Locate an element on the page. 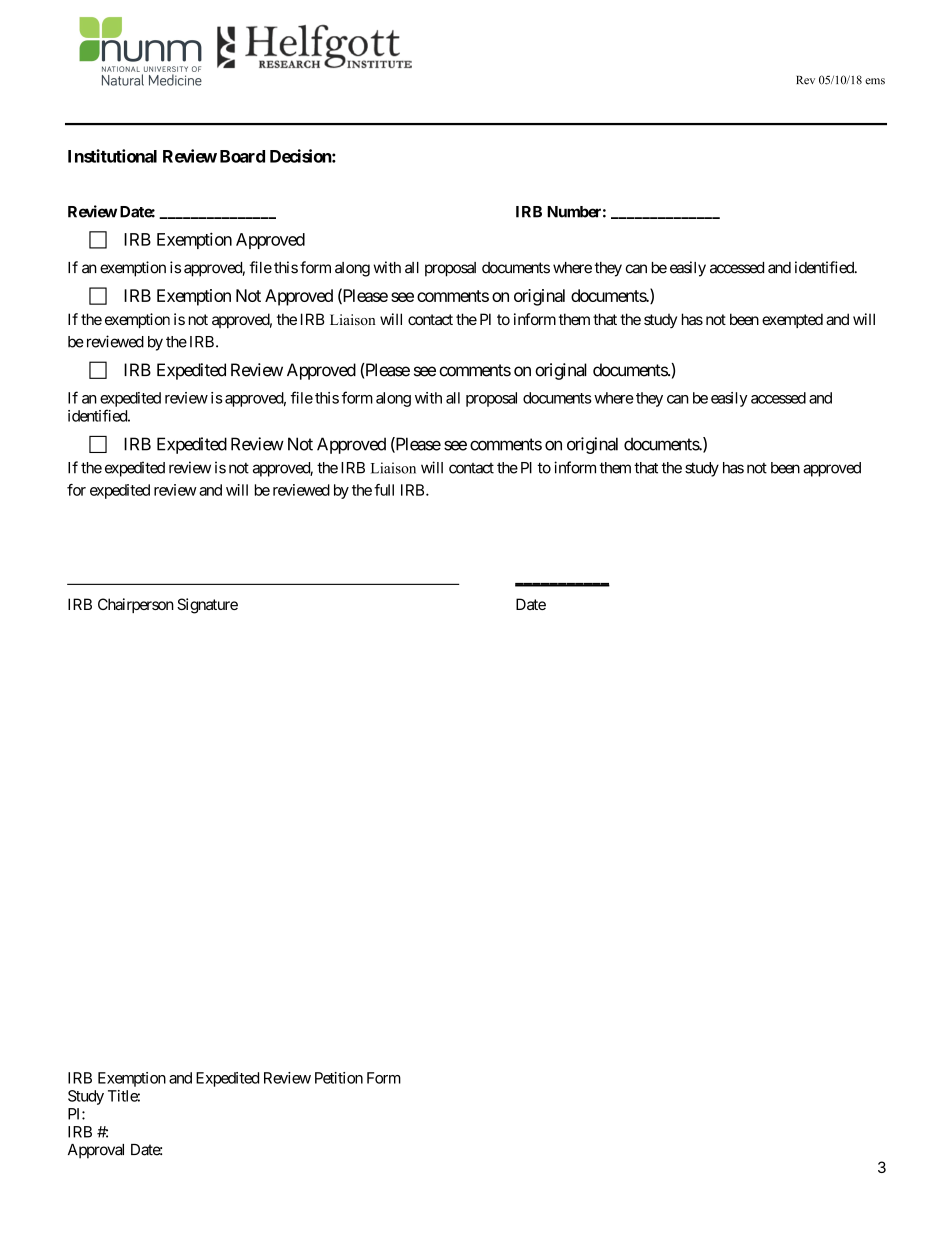 Image resolution: width=952 pixels, height=1233 pixels. ems is located at coordinates (875, 81).
